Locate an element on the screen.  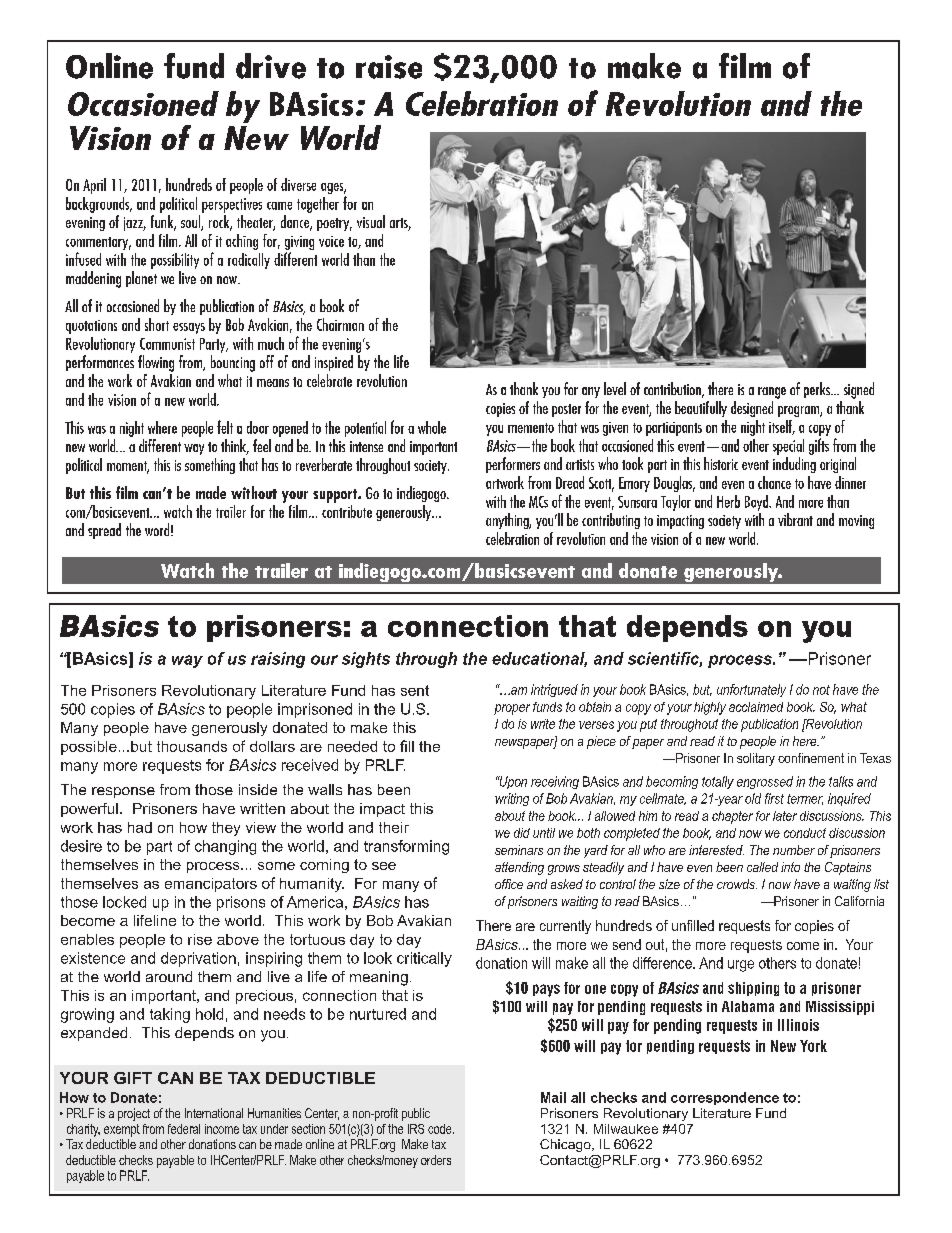
drive is located at coordinates (271, 66).
